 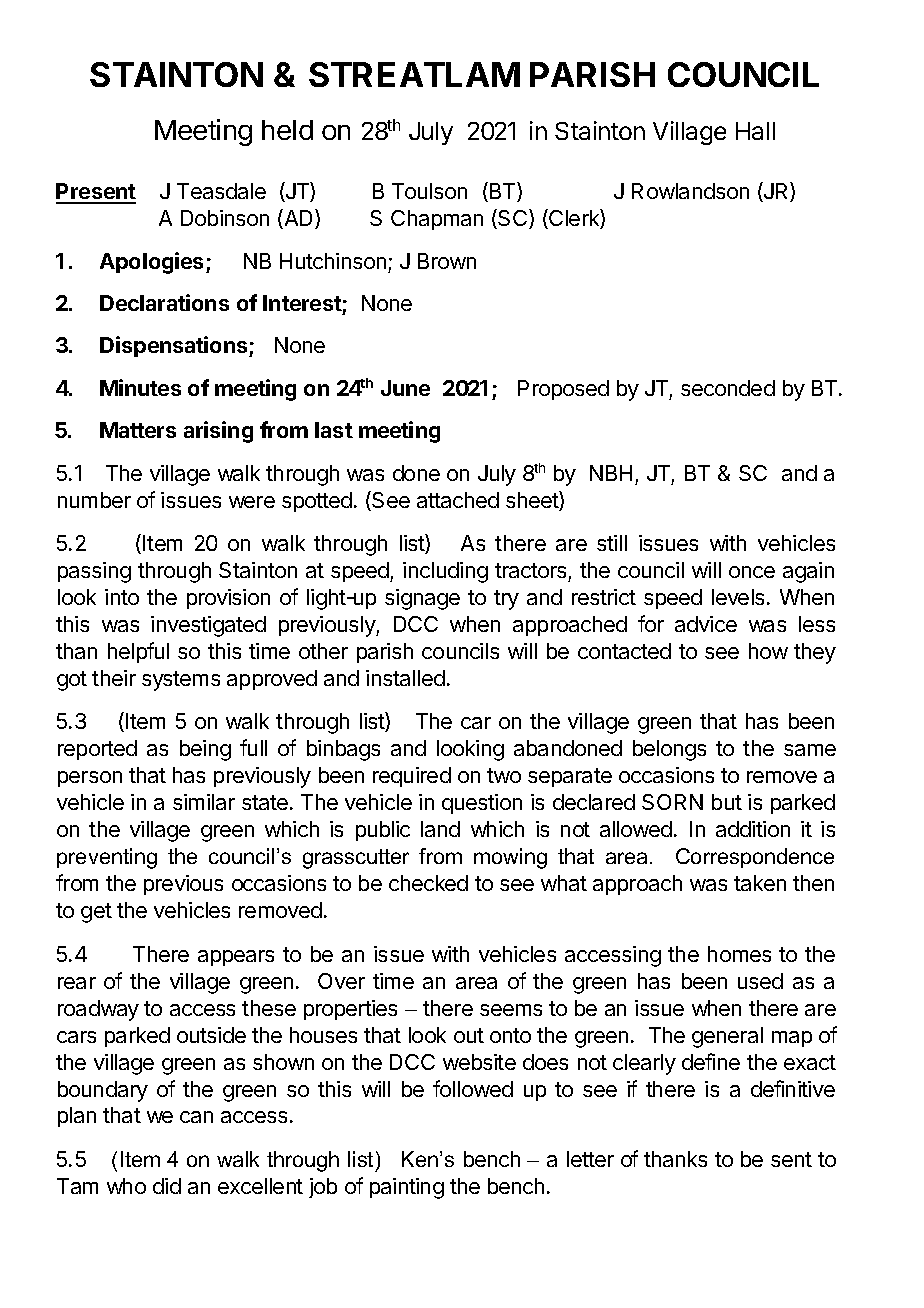 I want to click on Chapman, so click(x=437, y=220).
